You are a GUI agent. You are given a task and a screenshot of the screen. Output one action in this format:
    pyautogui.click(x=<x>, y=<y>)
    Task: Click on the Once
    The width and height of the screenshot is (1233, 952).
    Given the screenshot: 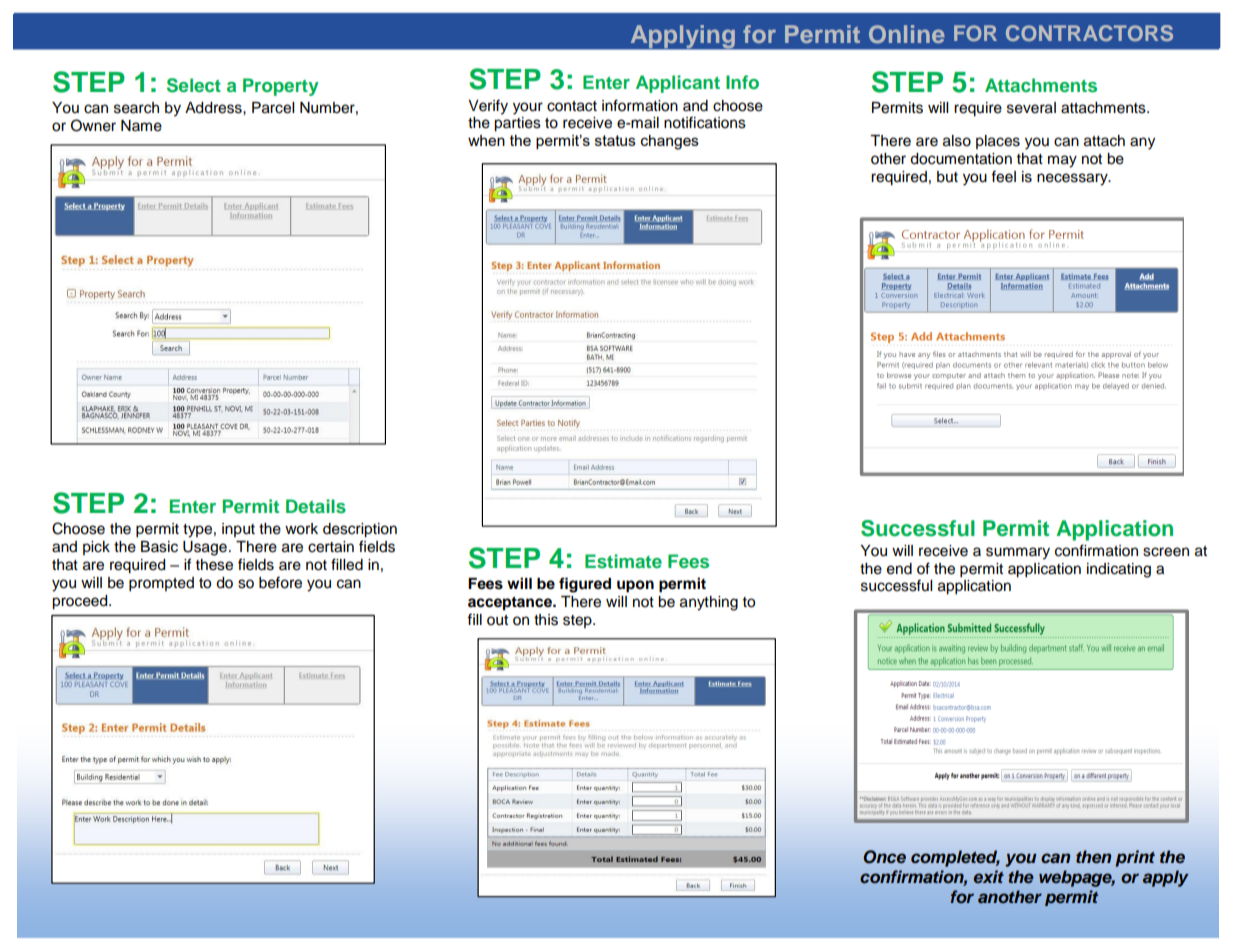 What is the action you would take?
    pyautogui.click(x=884, y=857)
